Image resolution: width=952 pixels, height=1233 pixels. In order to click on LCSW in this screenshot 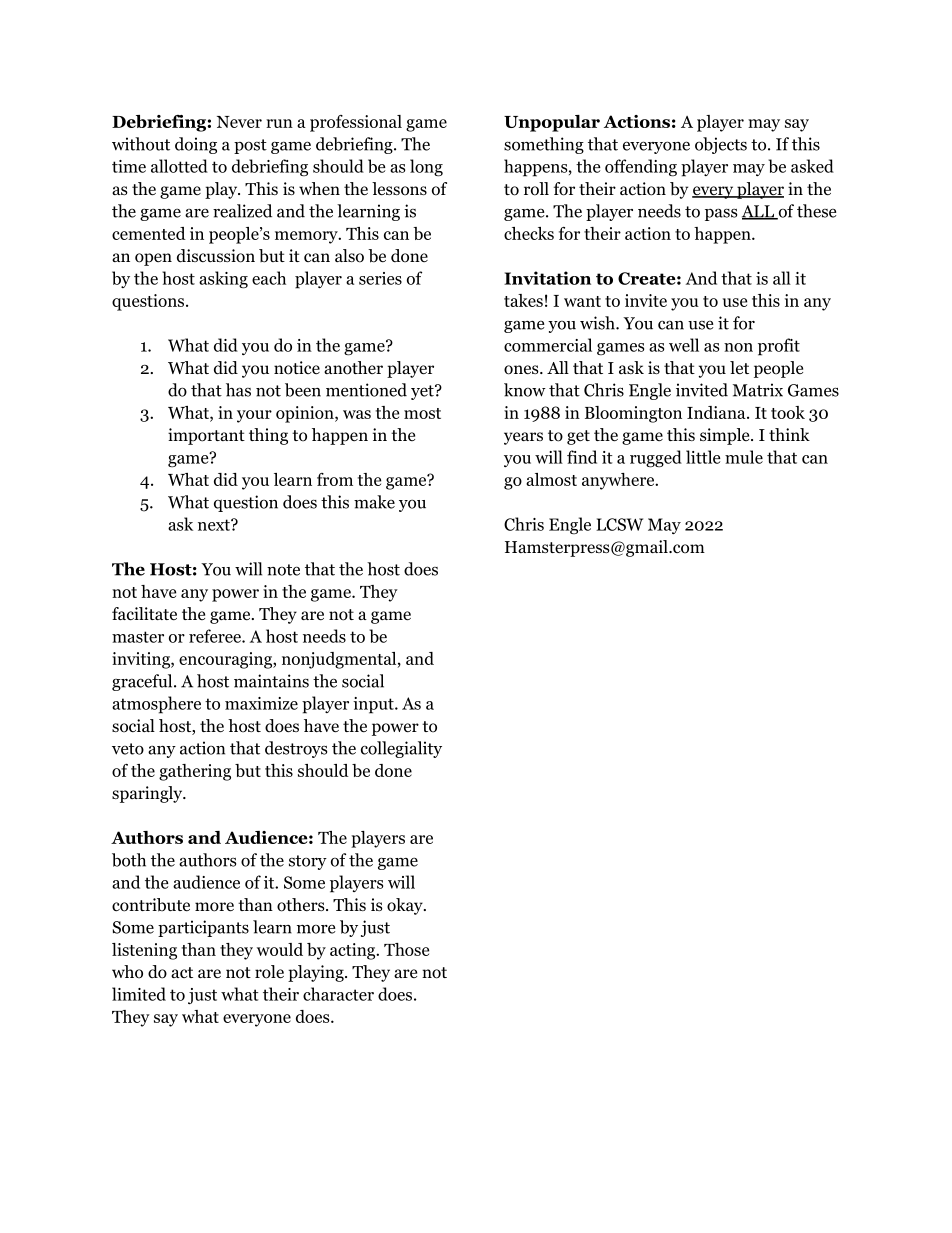, I will do `click(619, 524)`.
